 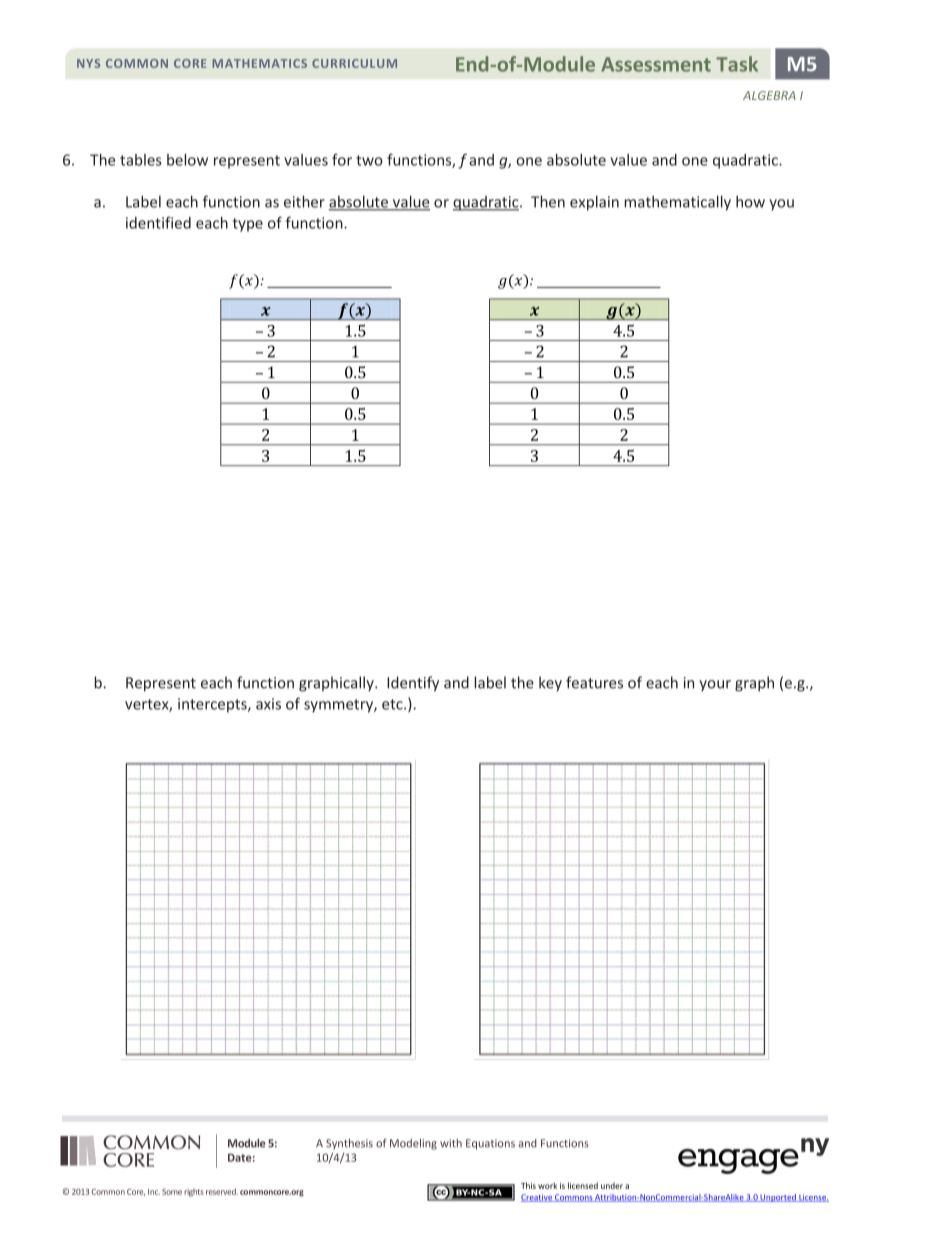 I want to click on Some, so click(x=172, y=1192).
